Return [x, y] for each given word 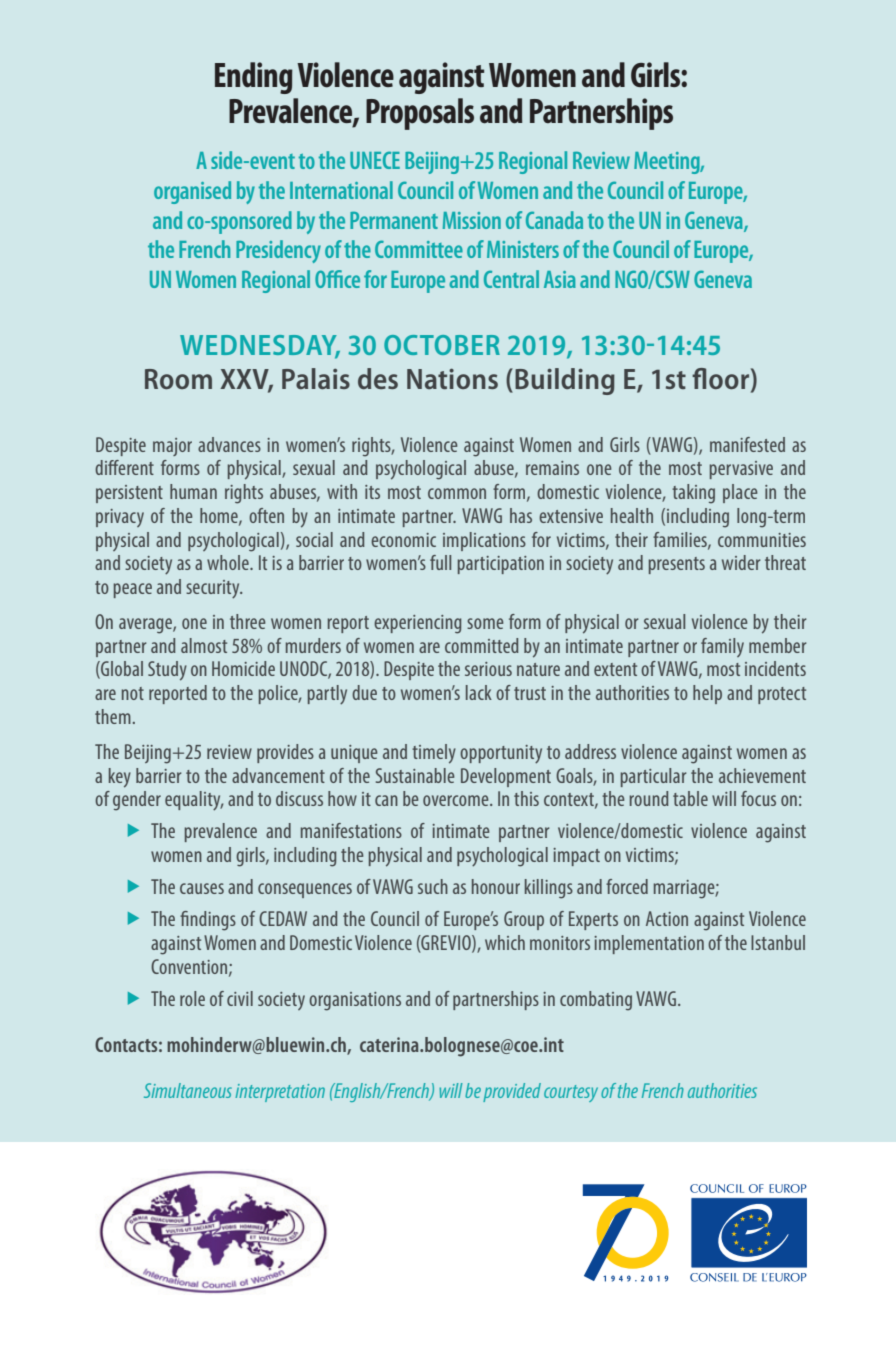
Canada [554, 220]
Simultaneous [188, 1090]
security [214, 589]
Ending [254, 78]
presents [676, 565]
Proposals [420, 114]
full [440, 562]
